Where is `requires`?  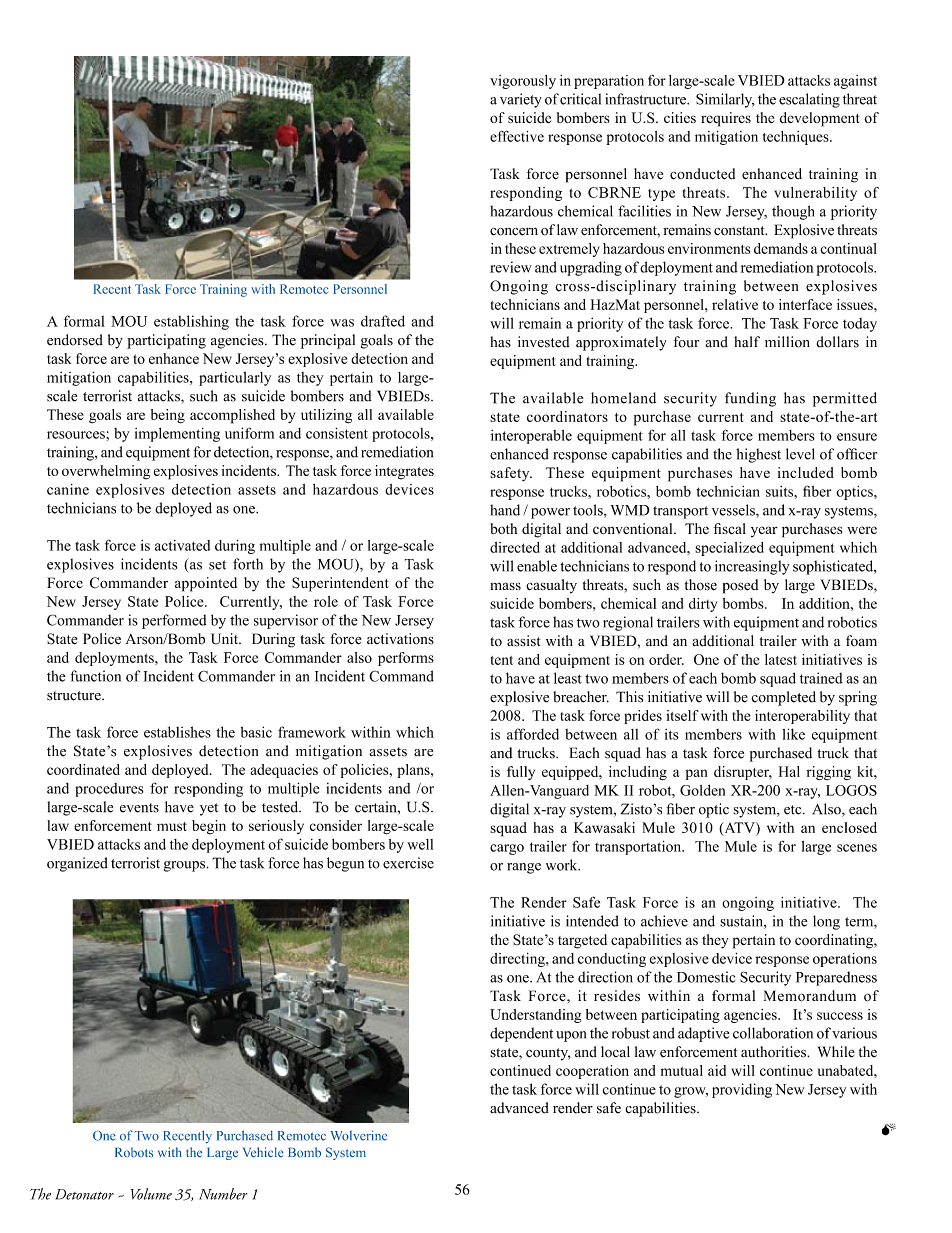
requires is located at coordinates (726, 119).
